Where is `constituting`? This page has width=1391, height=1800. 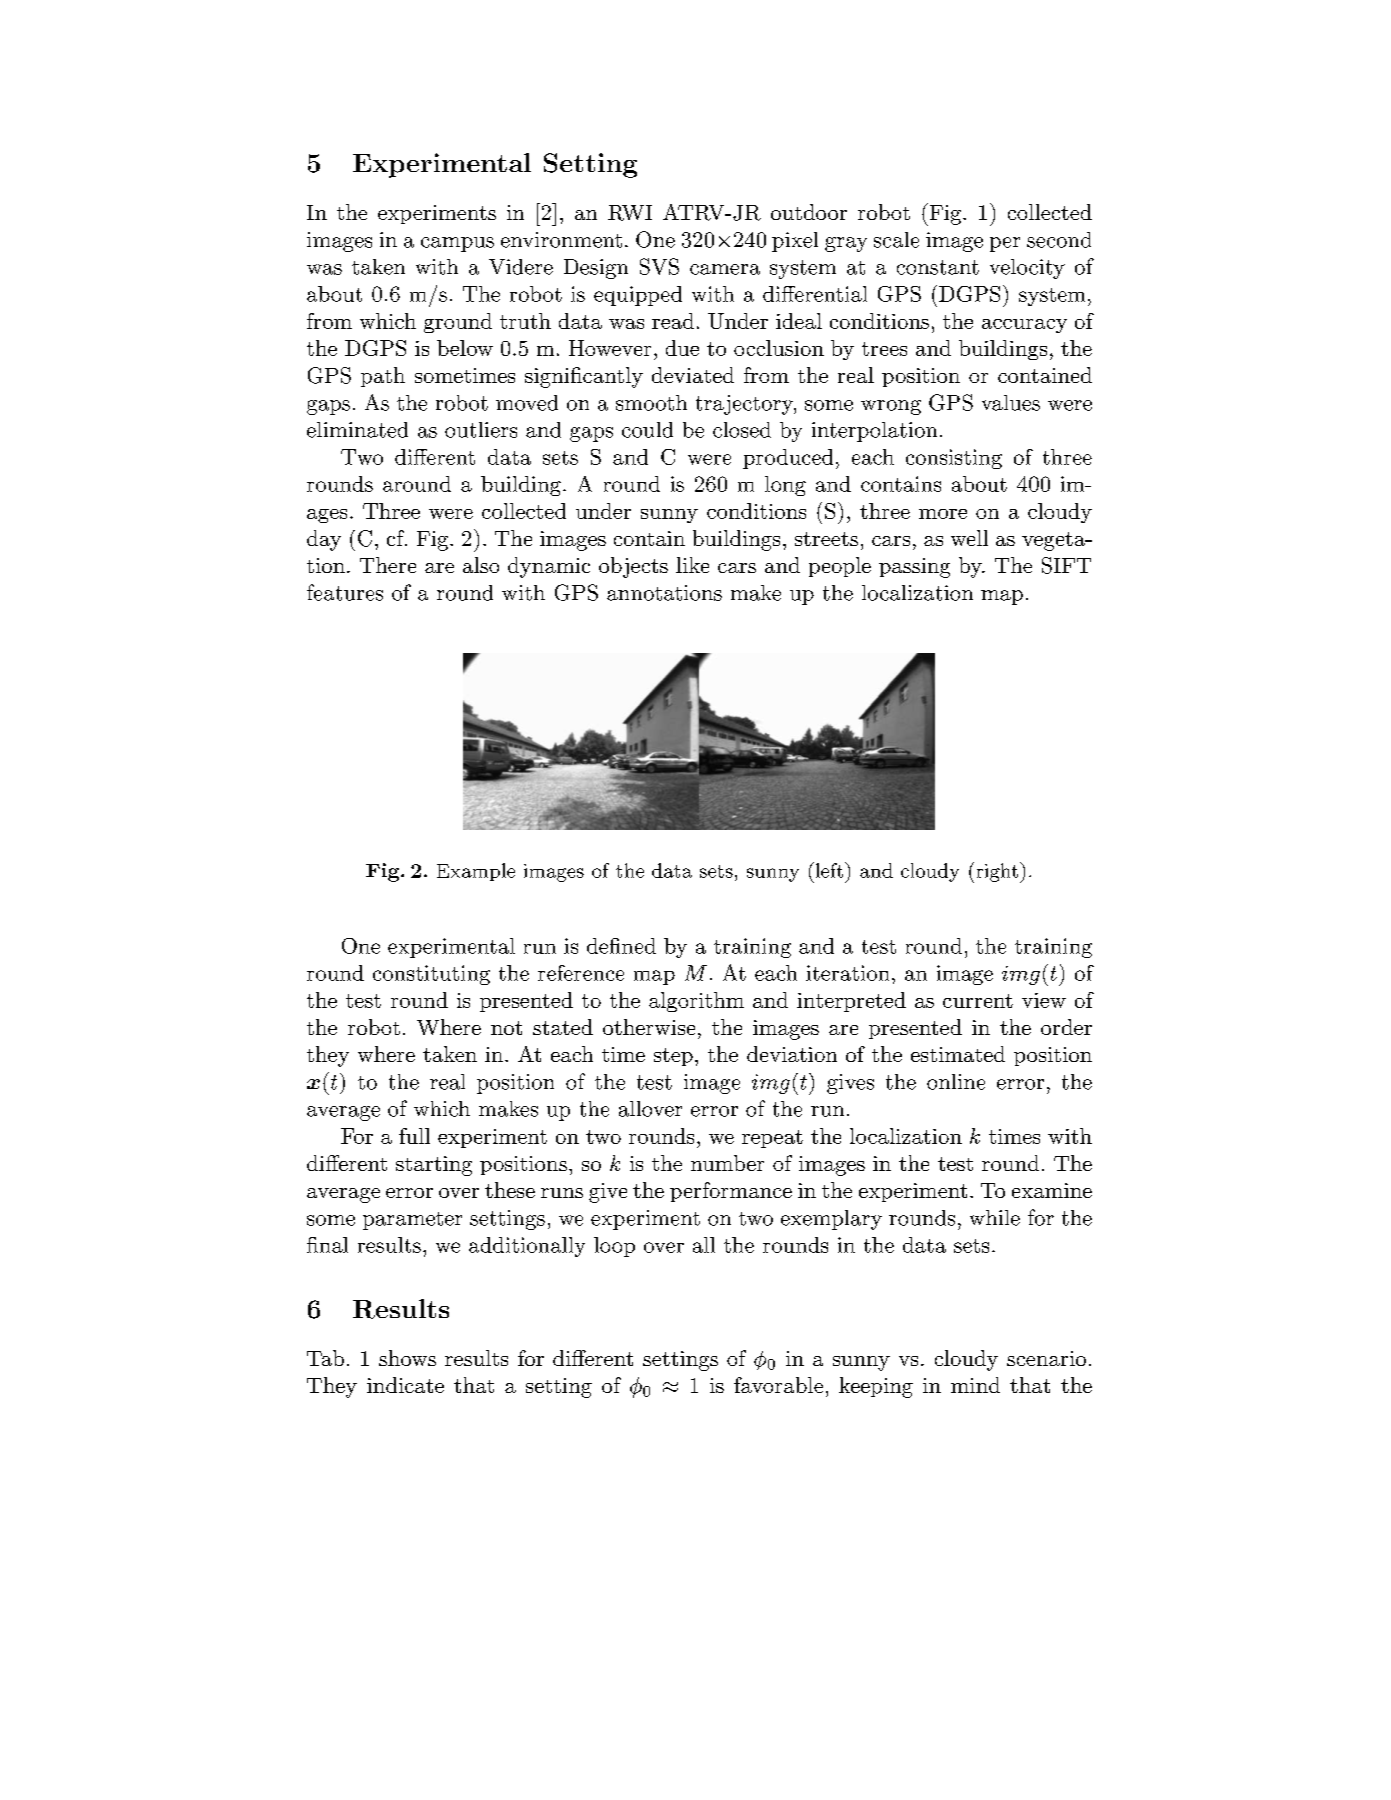 constituting is located at coordinates (431, 975).
